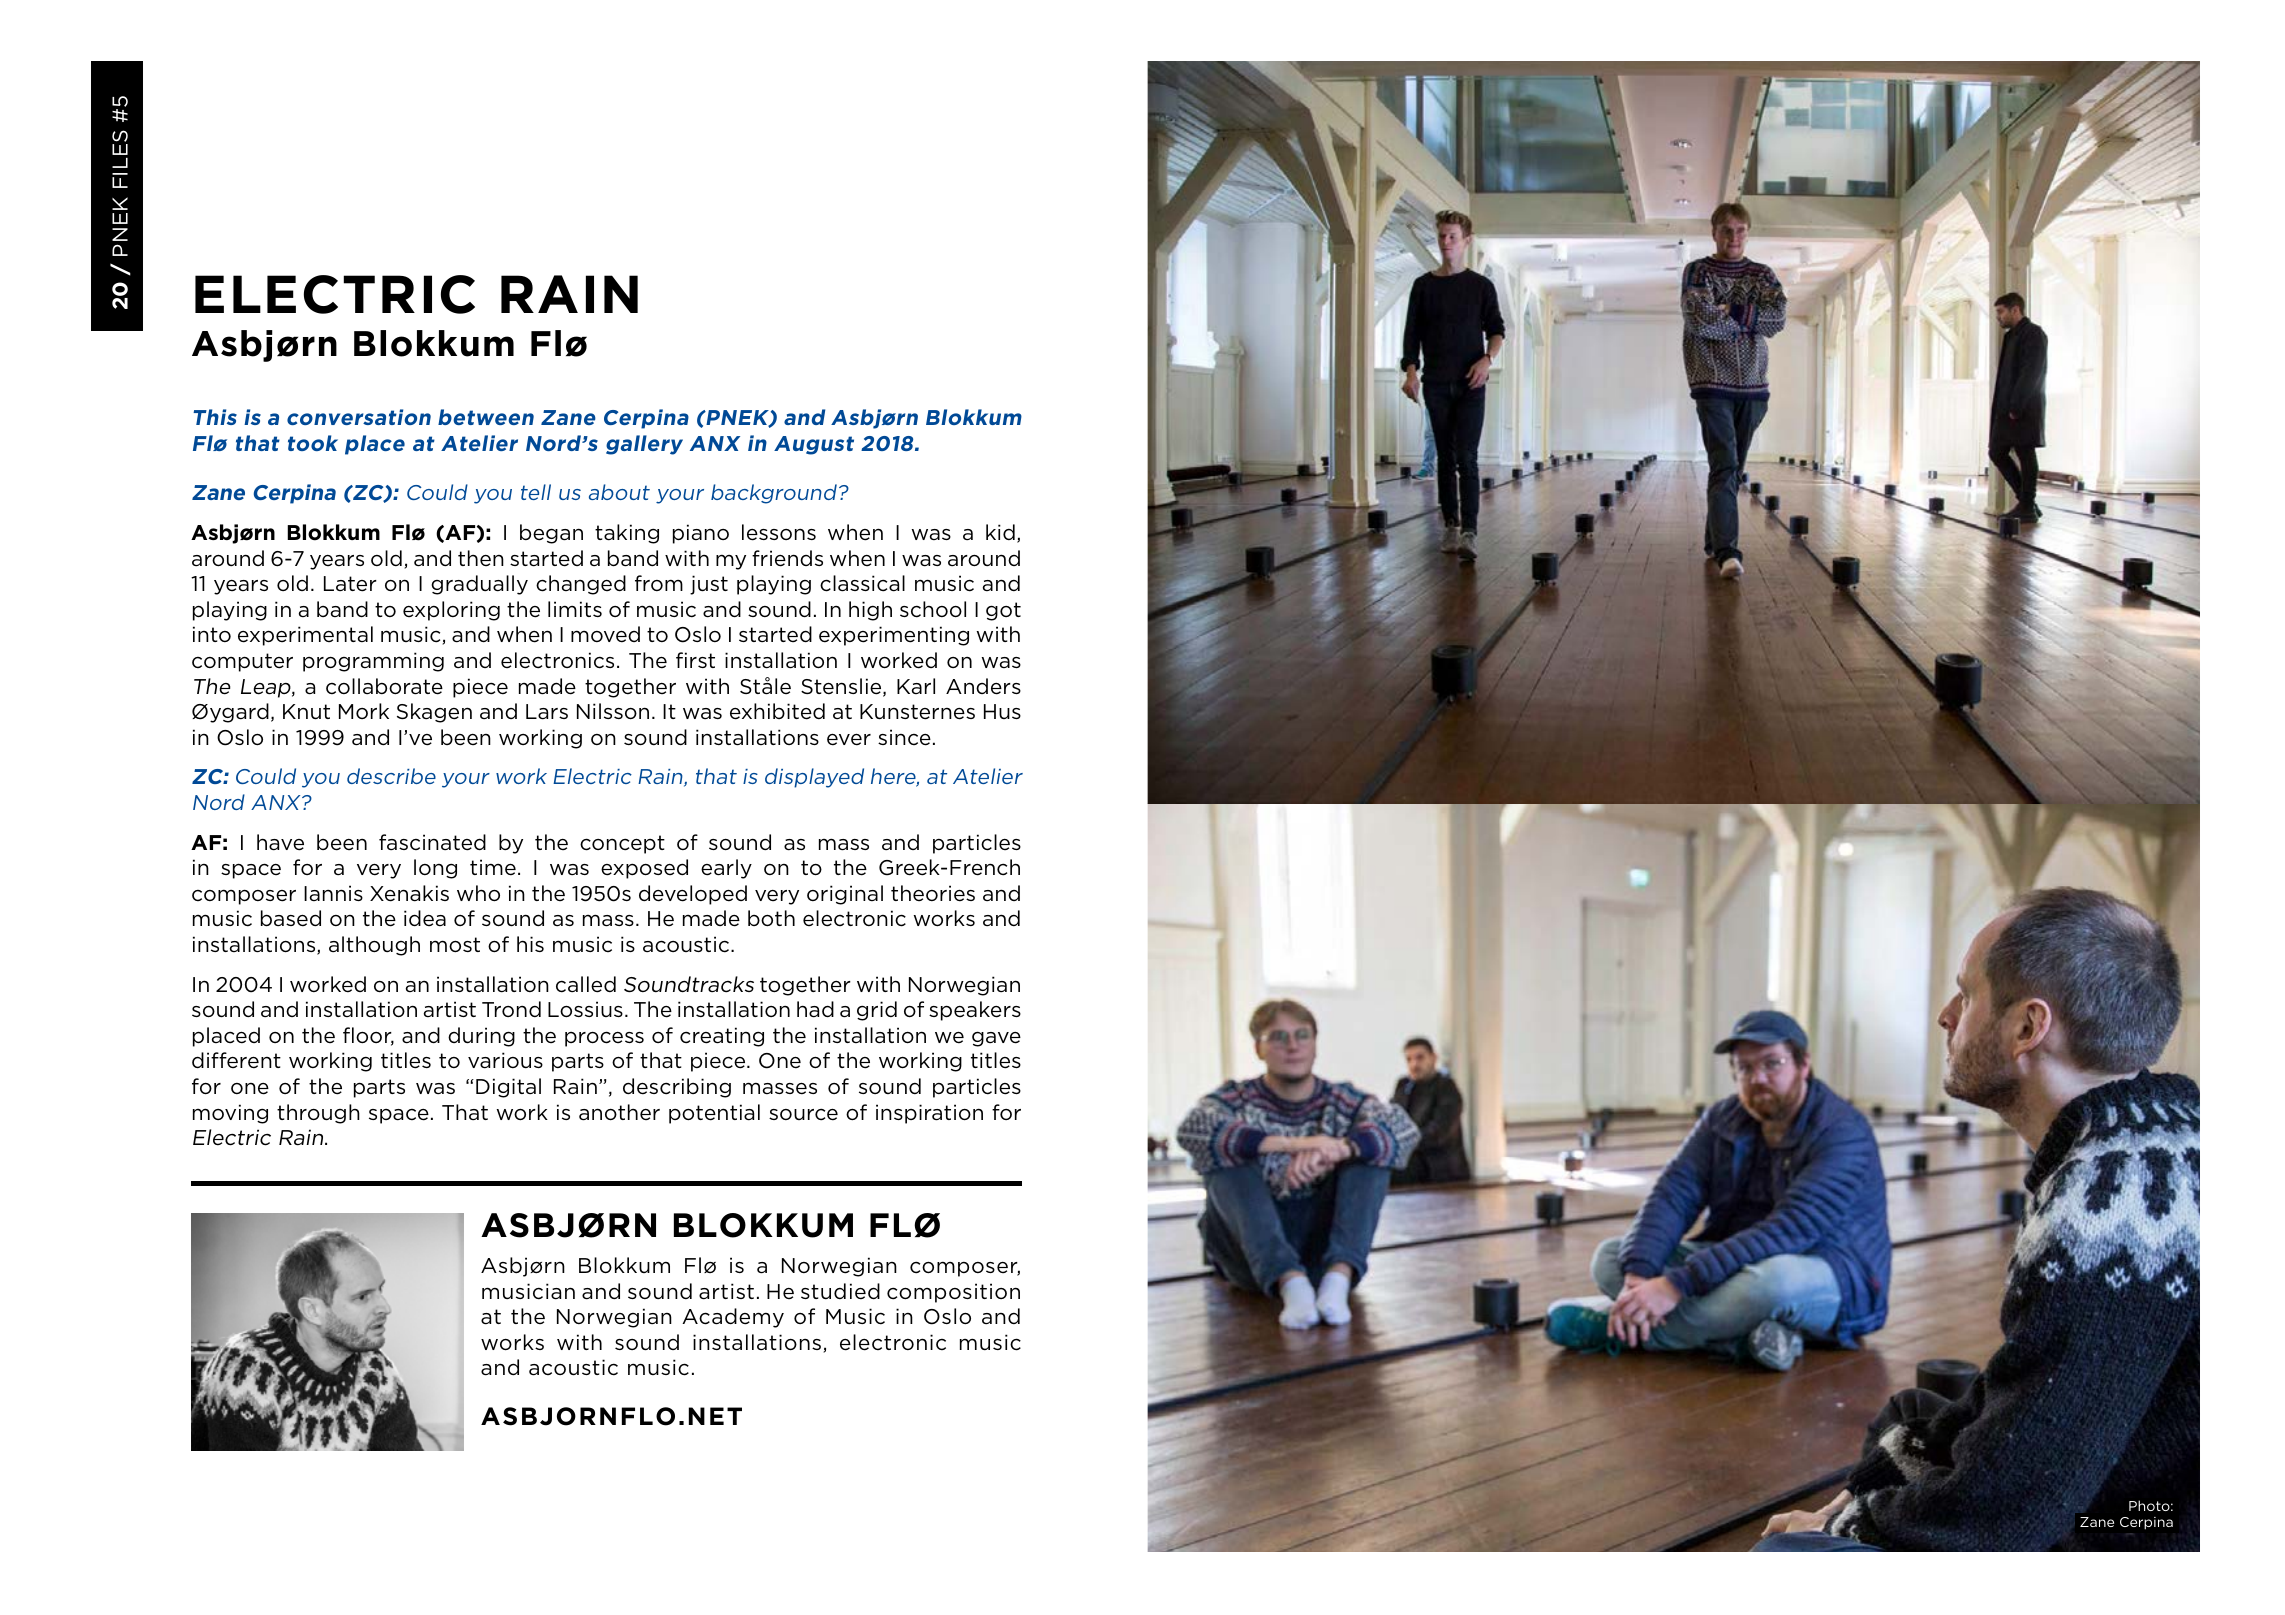 The height and width of the screenshot is (1615, 2285). What do you see at coordinates (862, 583) in the screenshot?
I see `classical` at bounding box center [862, 583].
